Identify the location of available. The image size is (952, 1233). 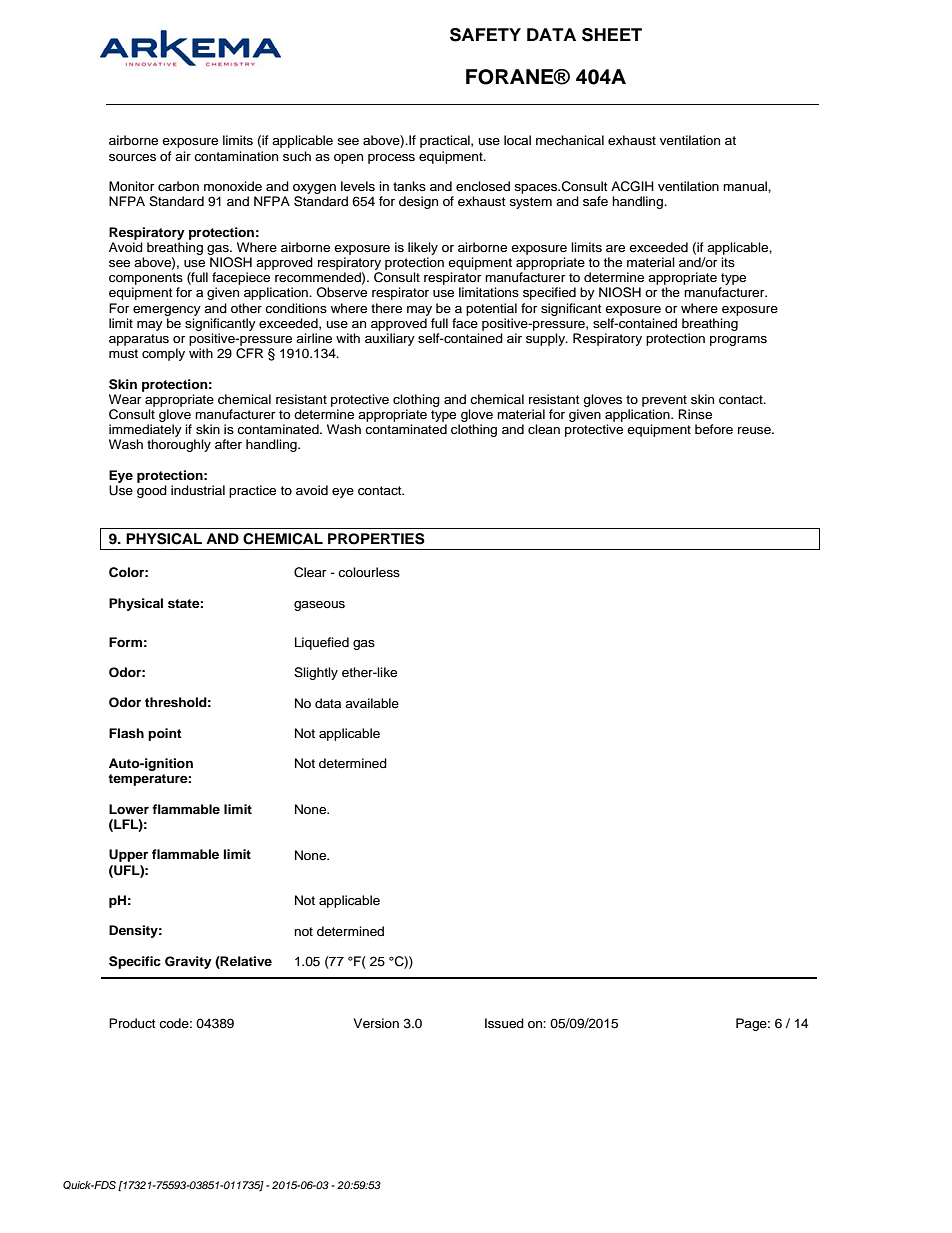
(372, 703).
